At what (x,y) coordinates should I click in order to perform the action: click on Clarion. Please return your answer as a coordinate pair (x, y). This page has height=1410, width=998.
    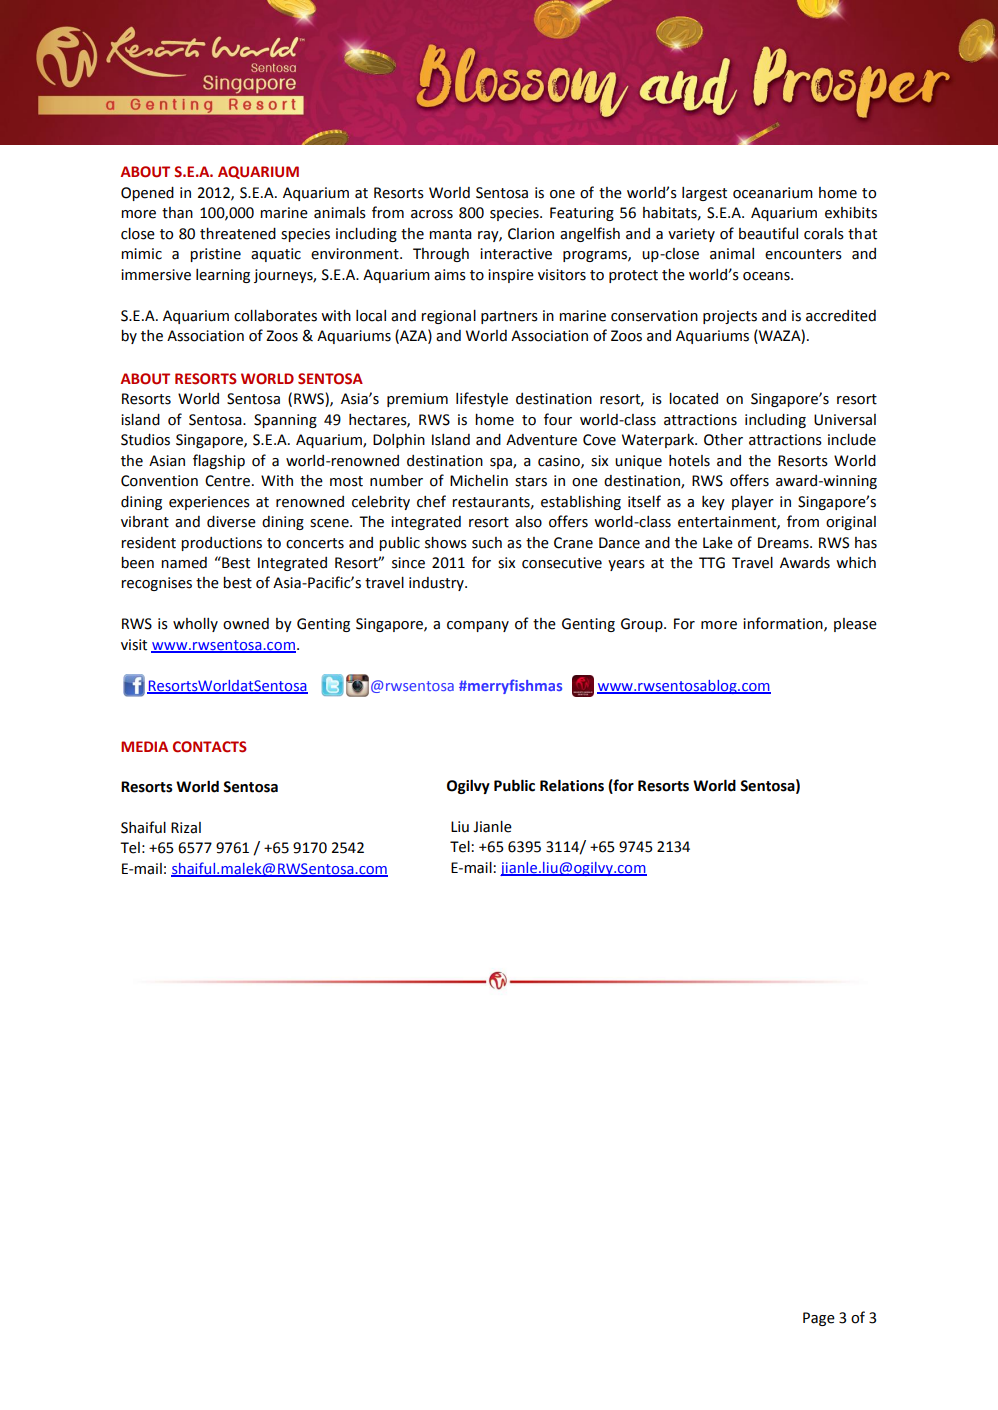
    Looking at the image, I should click on (531, 234).
